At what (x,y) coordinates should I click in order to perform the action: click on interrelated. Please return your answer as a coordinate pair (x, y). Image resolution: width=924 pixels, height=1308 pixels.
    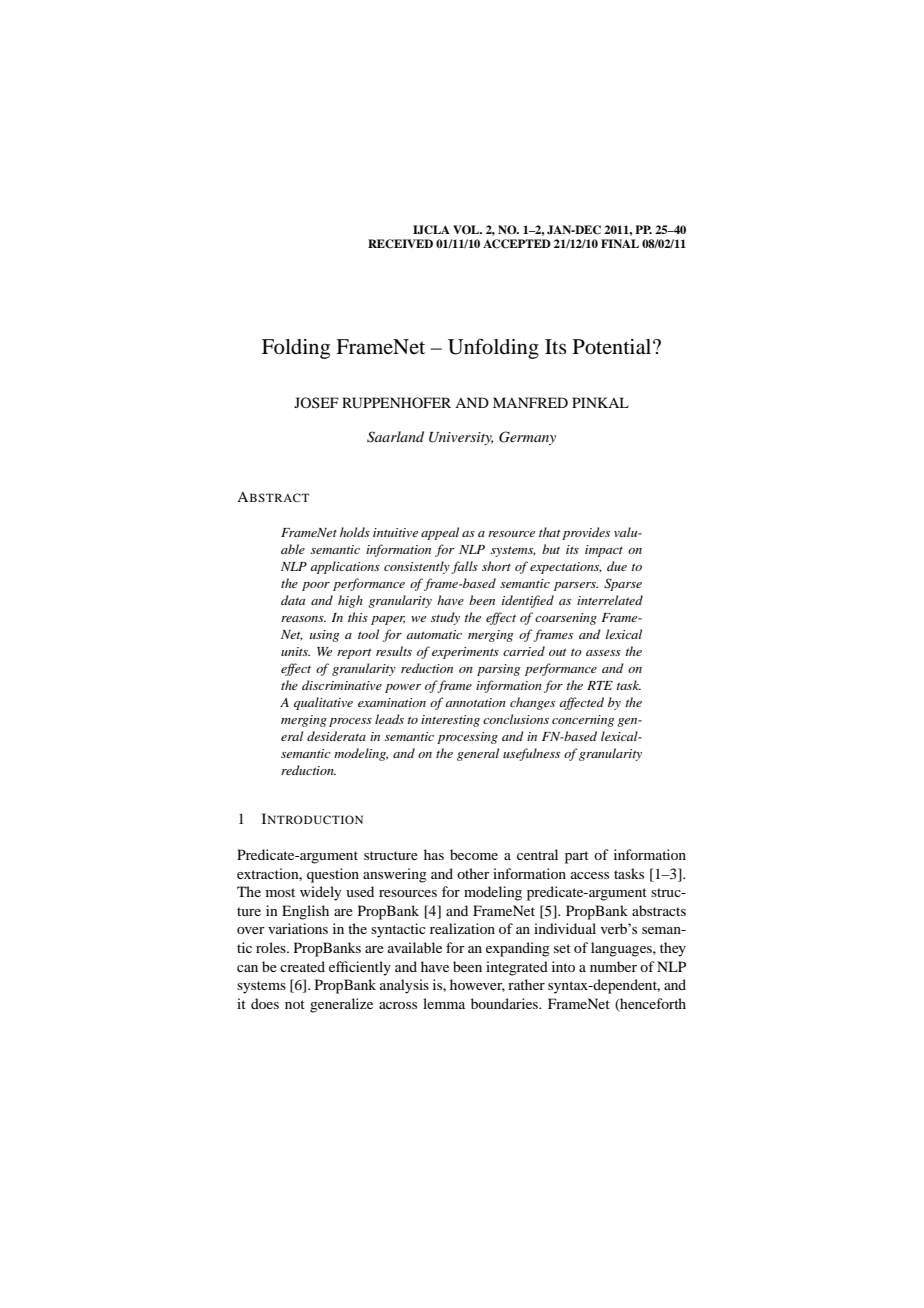
    Looking at the image, I should click on (610, 600).
